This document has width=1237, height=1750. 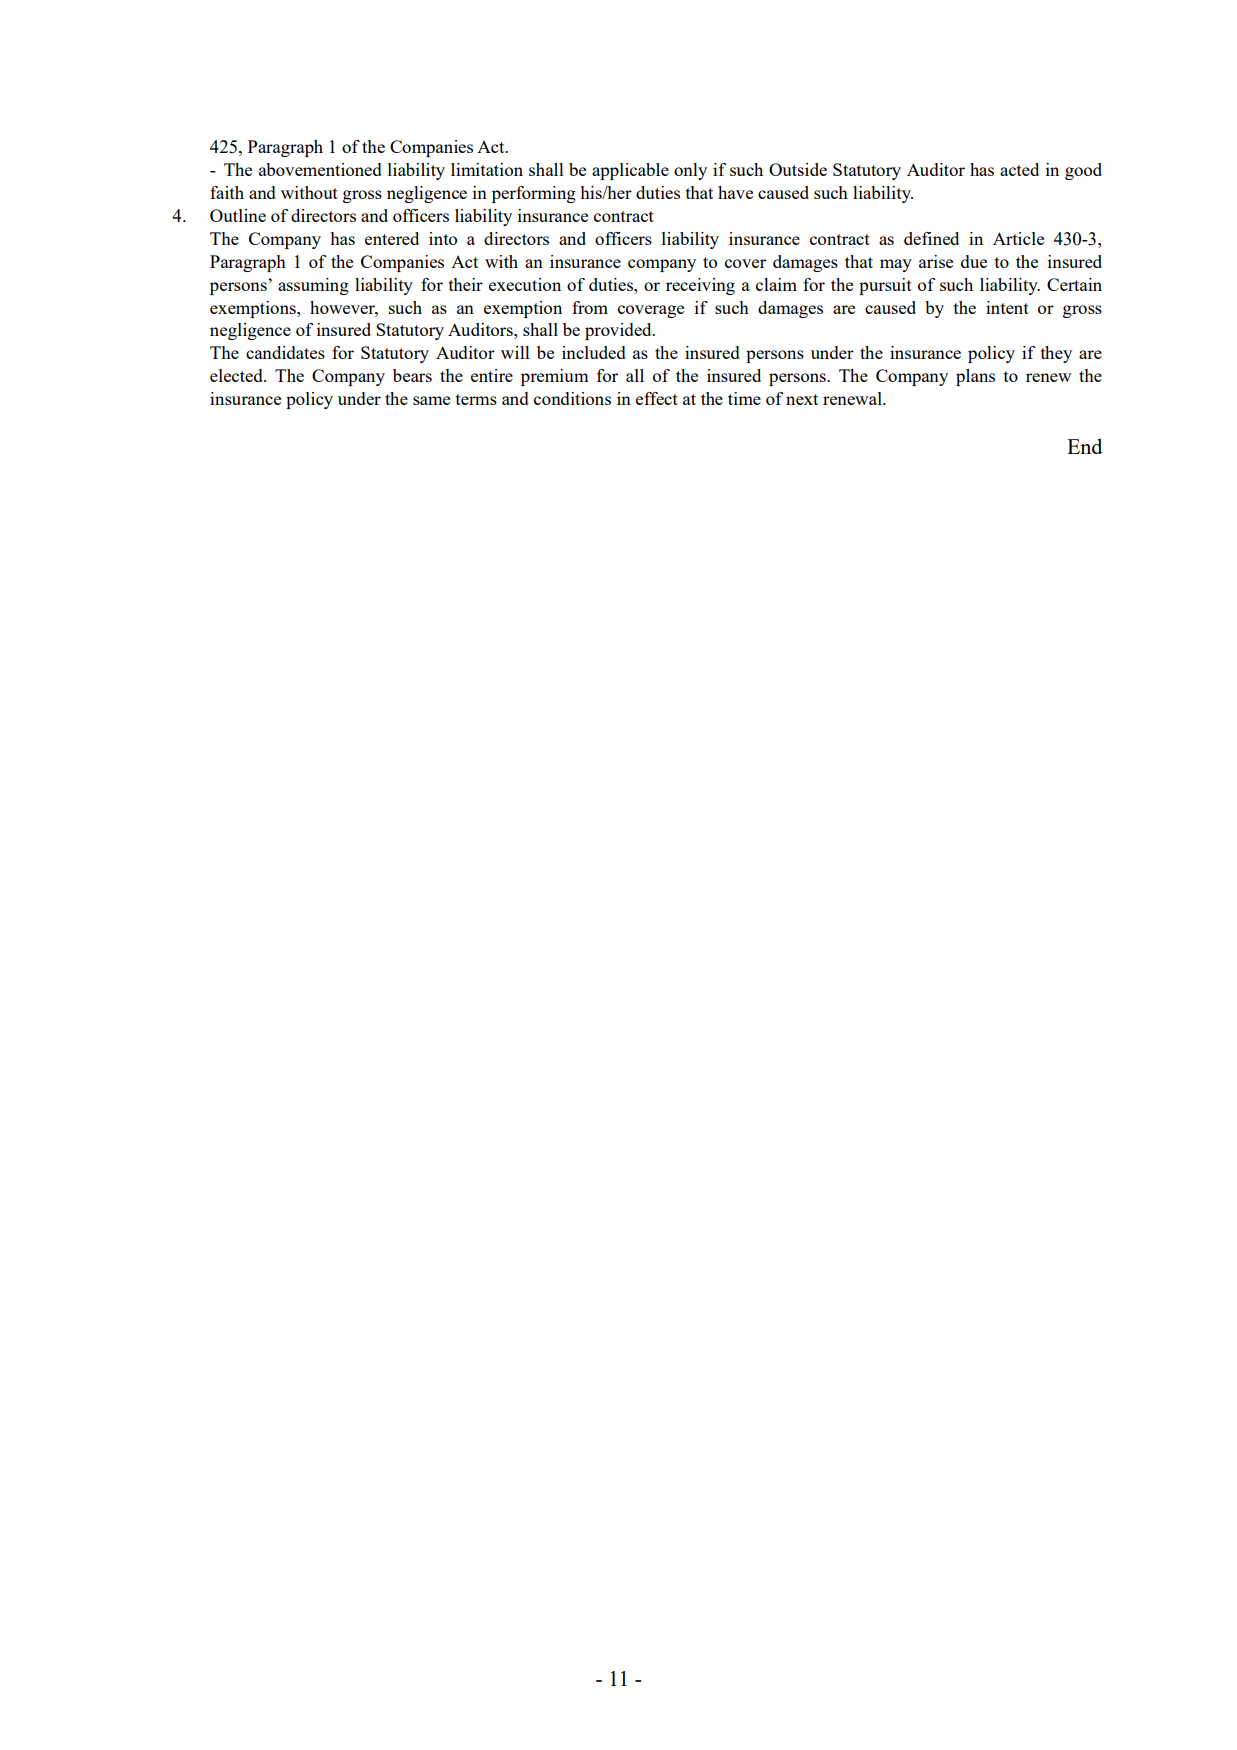 What do you see at coordinates (320, 169) in the document?
I see `abovementioned` at bounding box center [320, 169].
